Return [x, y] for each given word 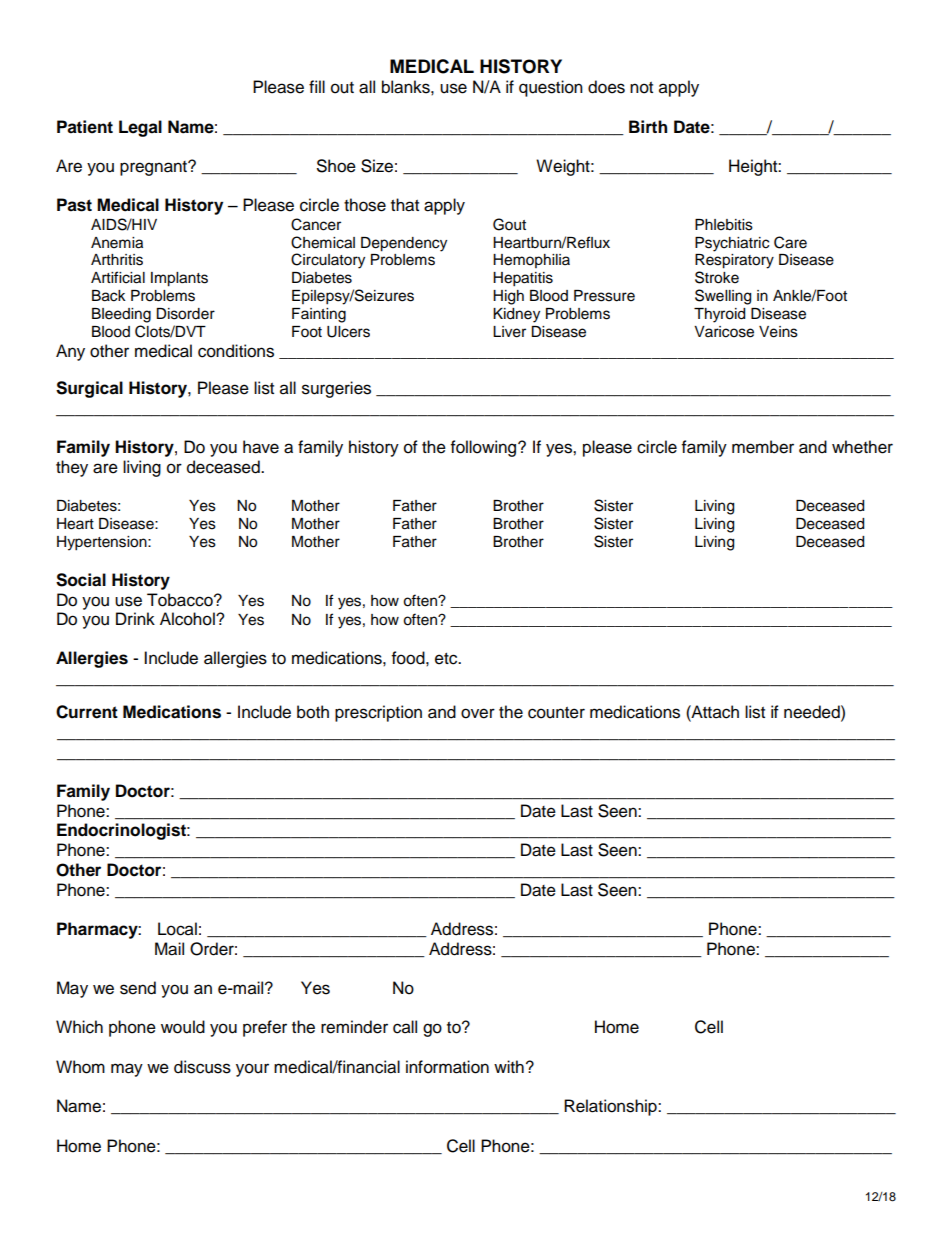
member [763, 447]
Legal [140, 128]
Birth [648, 126]
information [447, 1067]
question [551, 88]
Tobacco [181, 600]
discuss [202, 1067]
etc [447, 659]
